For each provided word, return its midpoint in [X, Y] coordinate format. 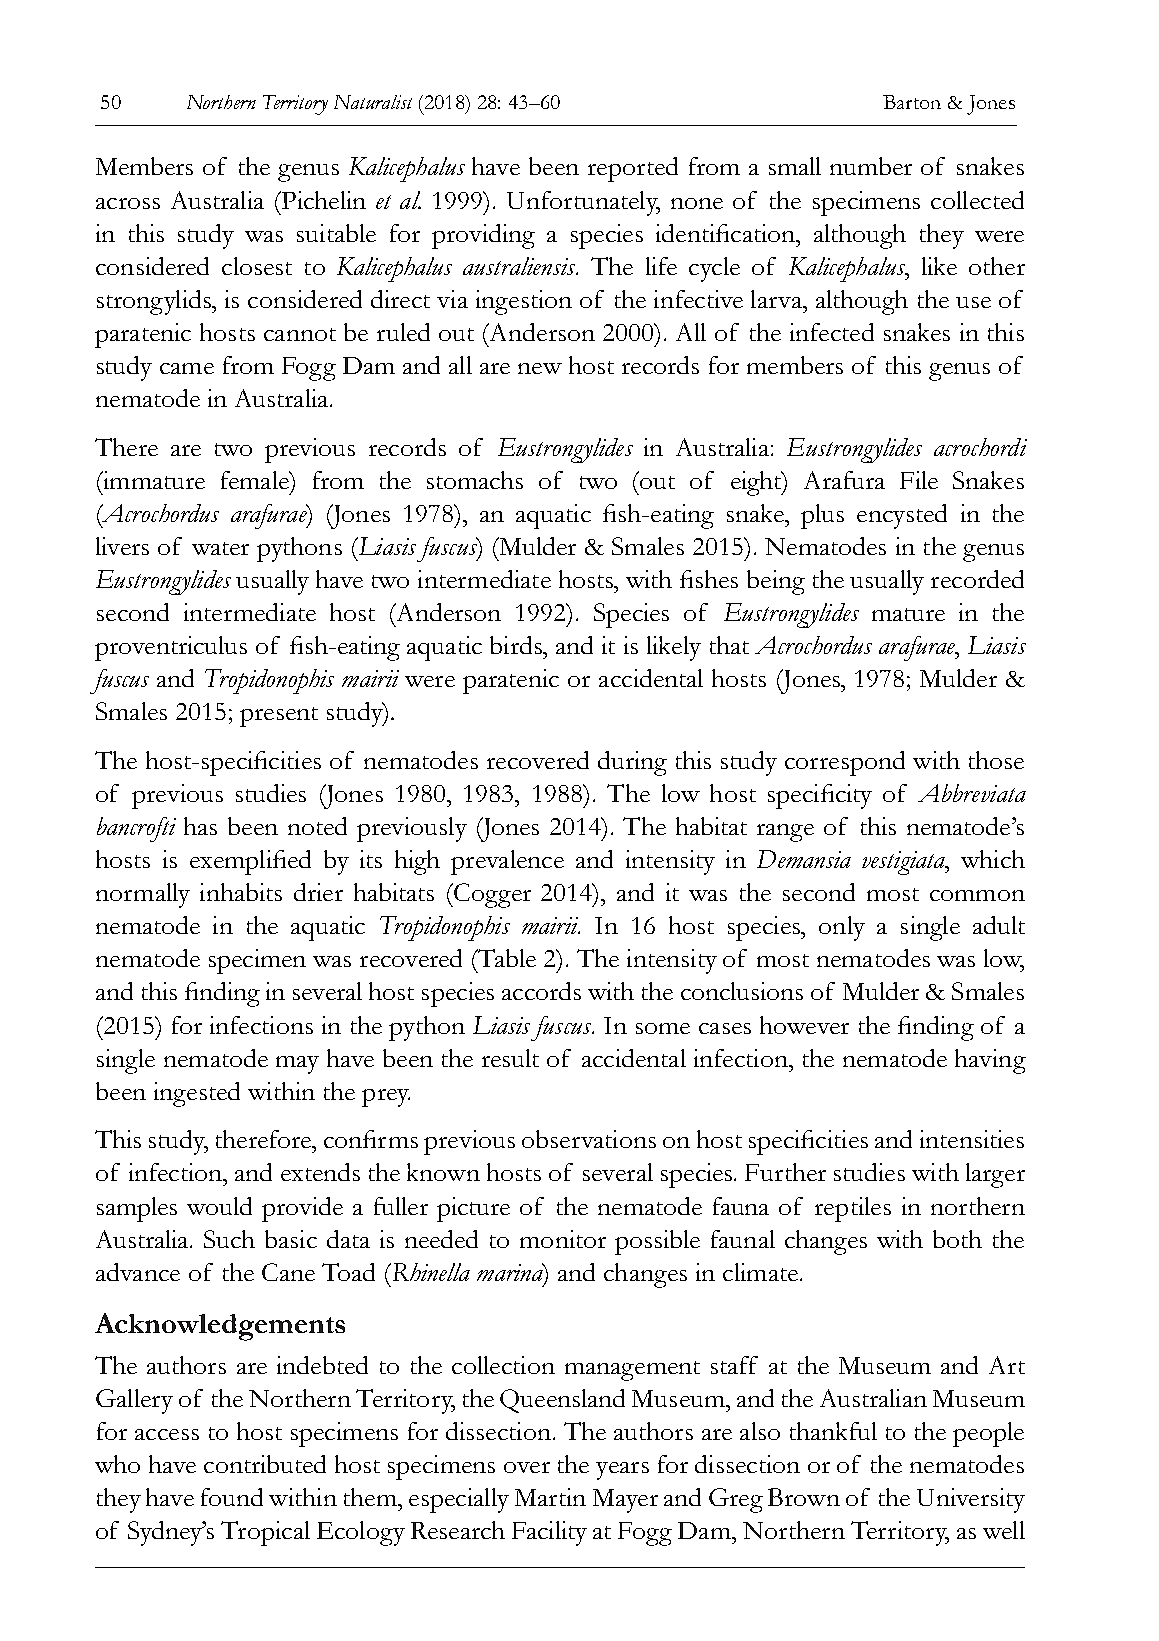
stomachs [475, 480]
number [871, 166]
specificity [820, 796]
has [200, 826]
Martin [550, 1497]
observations [589, 1139]
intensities [972, 1139]
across [128, 203]
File [919, 480]
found [232, 1497]
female [256, 480]
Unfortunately [583, 203]
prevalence [507, 862]
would [219, 1206]
